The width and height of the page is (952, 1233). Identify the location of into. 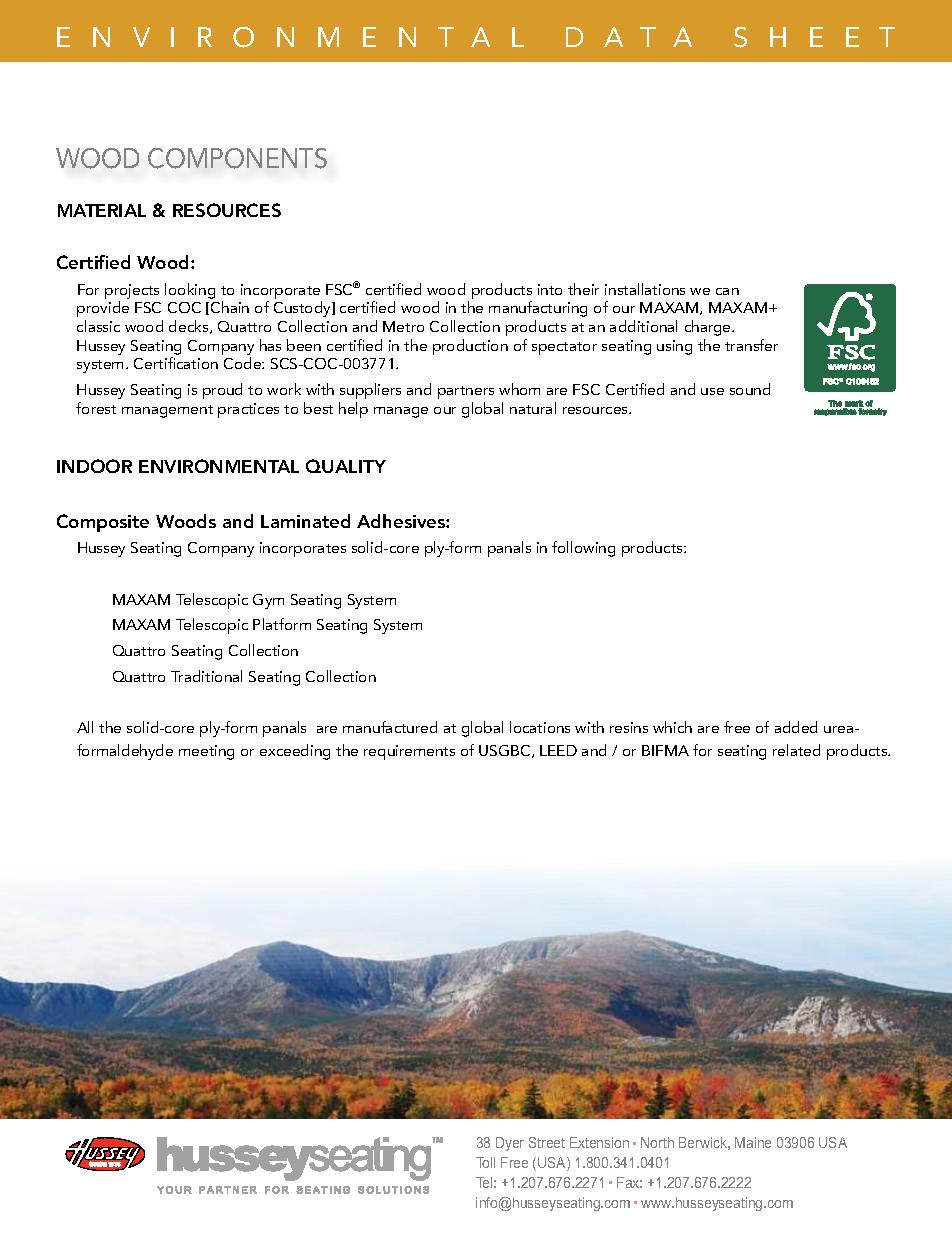
(550, 289).
